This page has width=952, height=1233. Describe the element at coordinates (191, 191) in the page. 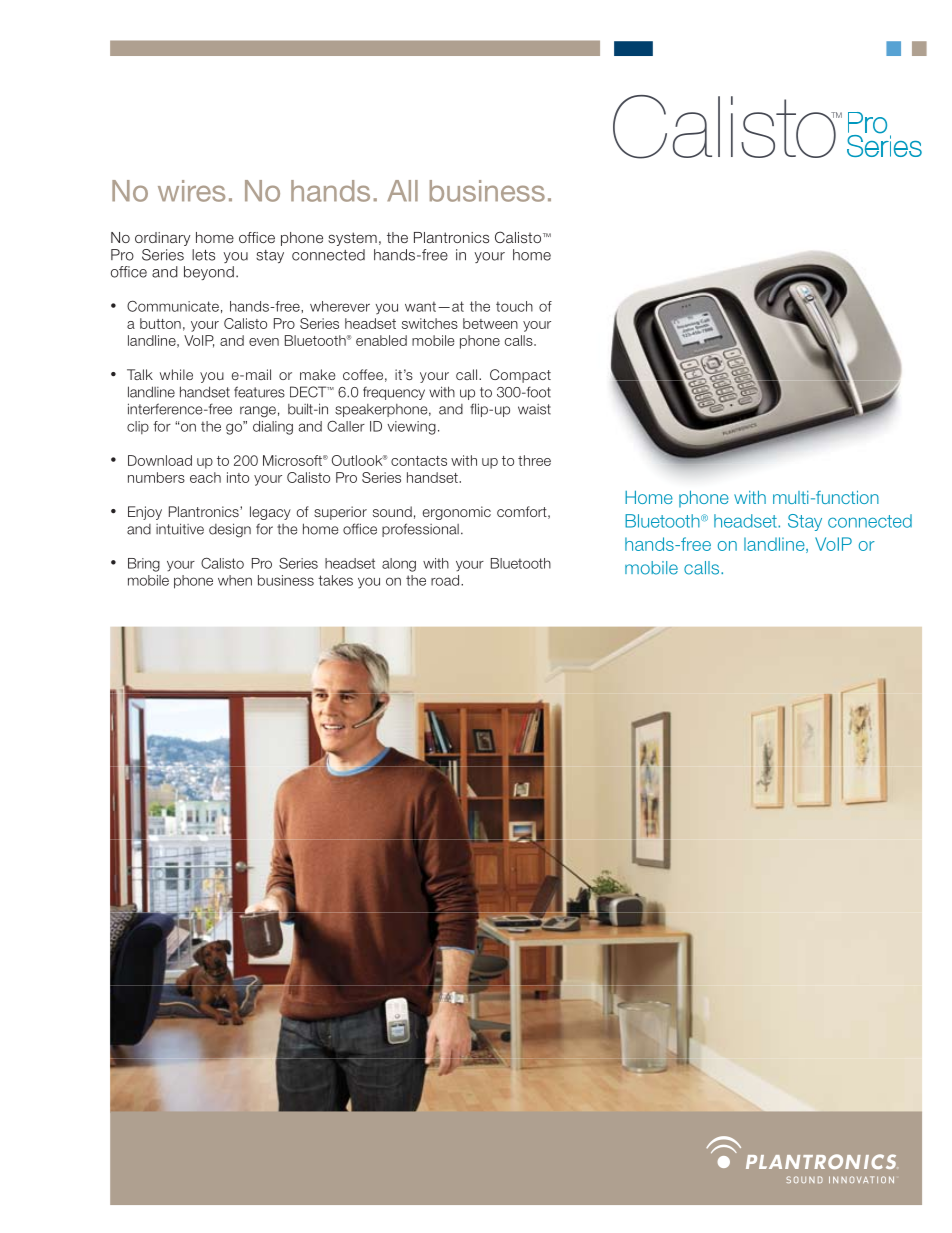

I see `wires` at that location.
